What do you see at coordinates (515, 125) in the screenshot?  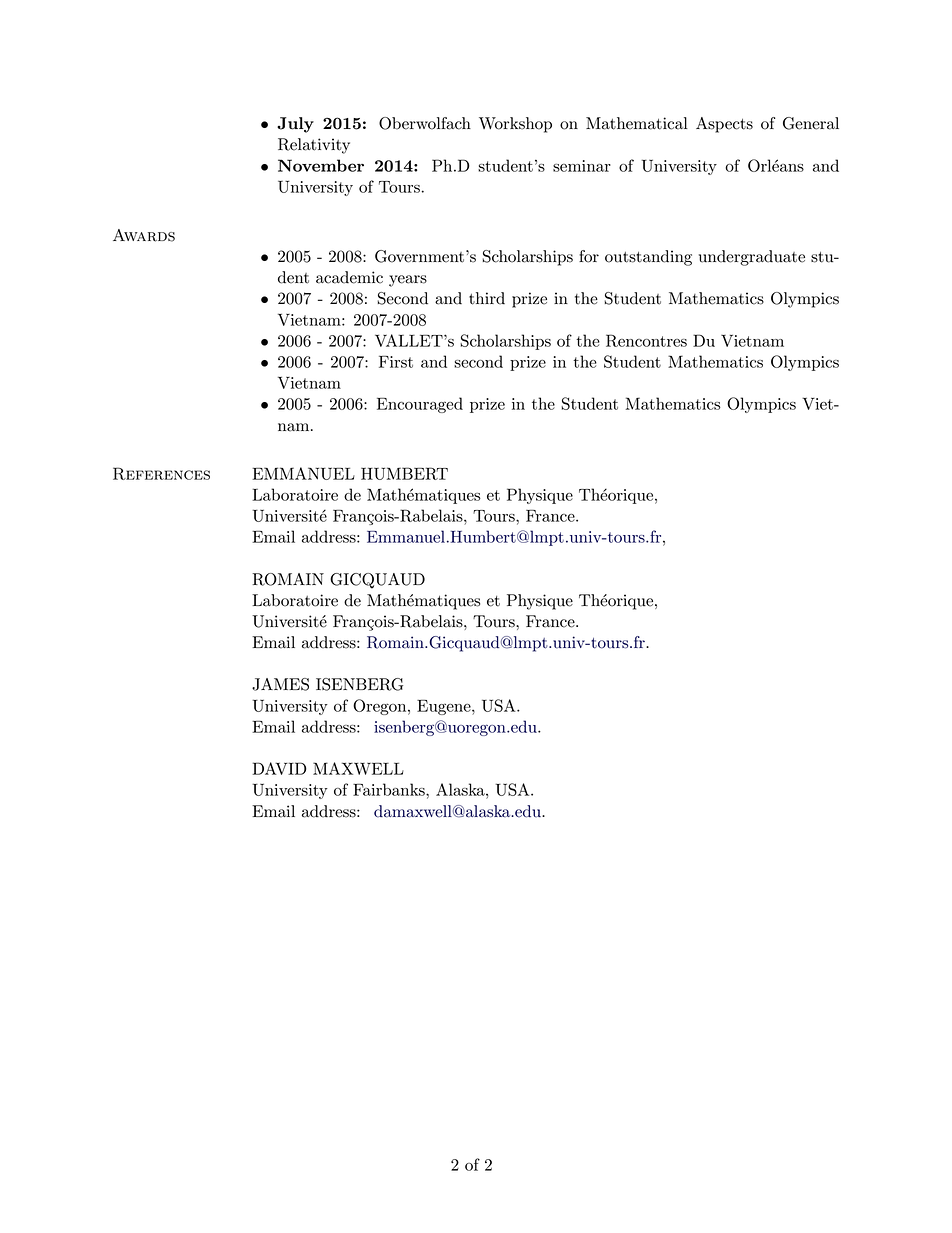 I see `Workshop` at bounding box center [515, 125].
